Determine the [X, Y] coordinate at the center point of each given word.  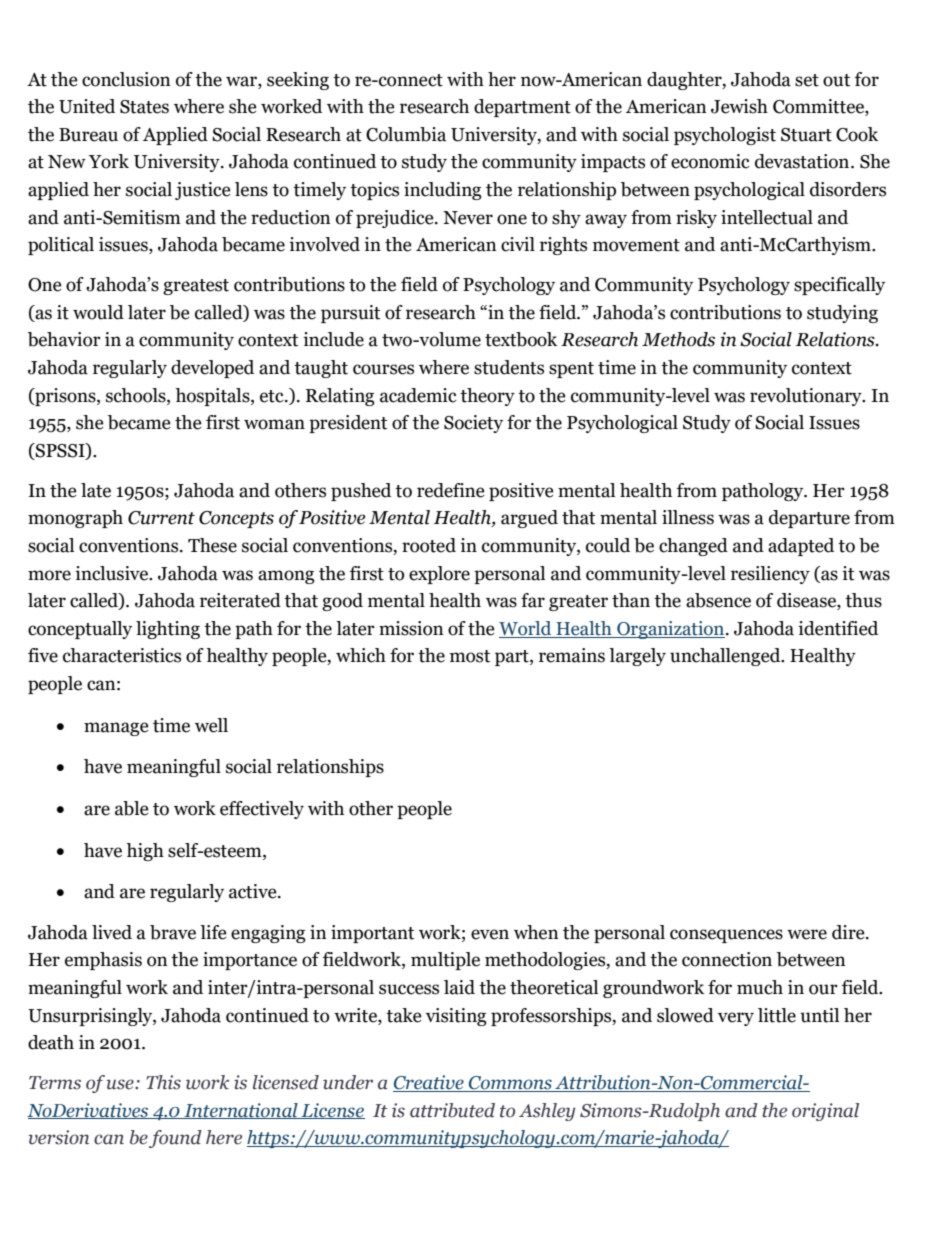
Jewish [739, 106]
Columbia [406, 134]
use [121, 1084]
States [144, 107]
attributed [452, 1110]
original [825, 1112]
